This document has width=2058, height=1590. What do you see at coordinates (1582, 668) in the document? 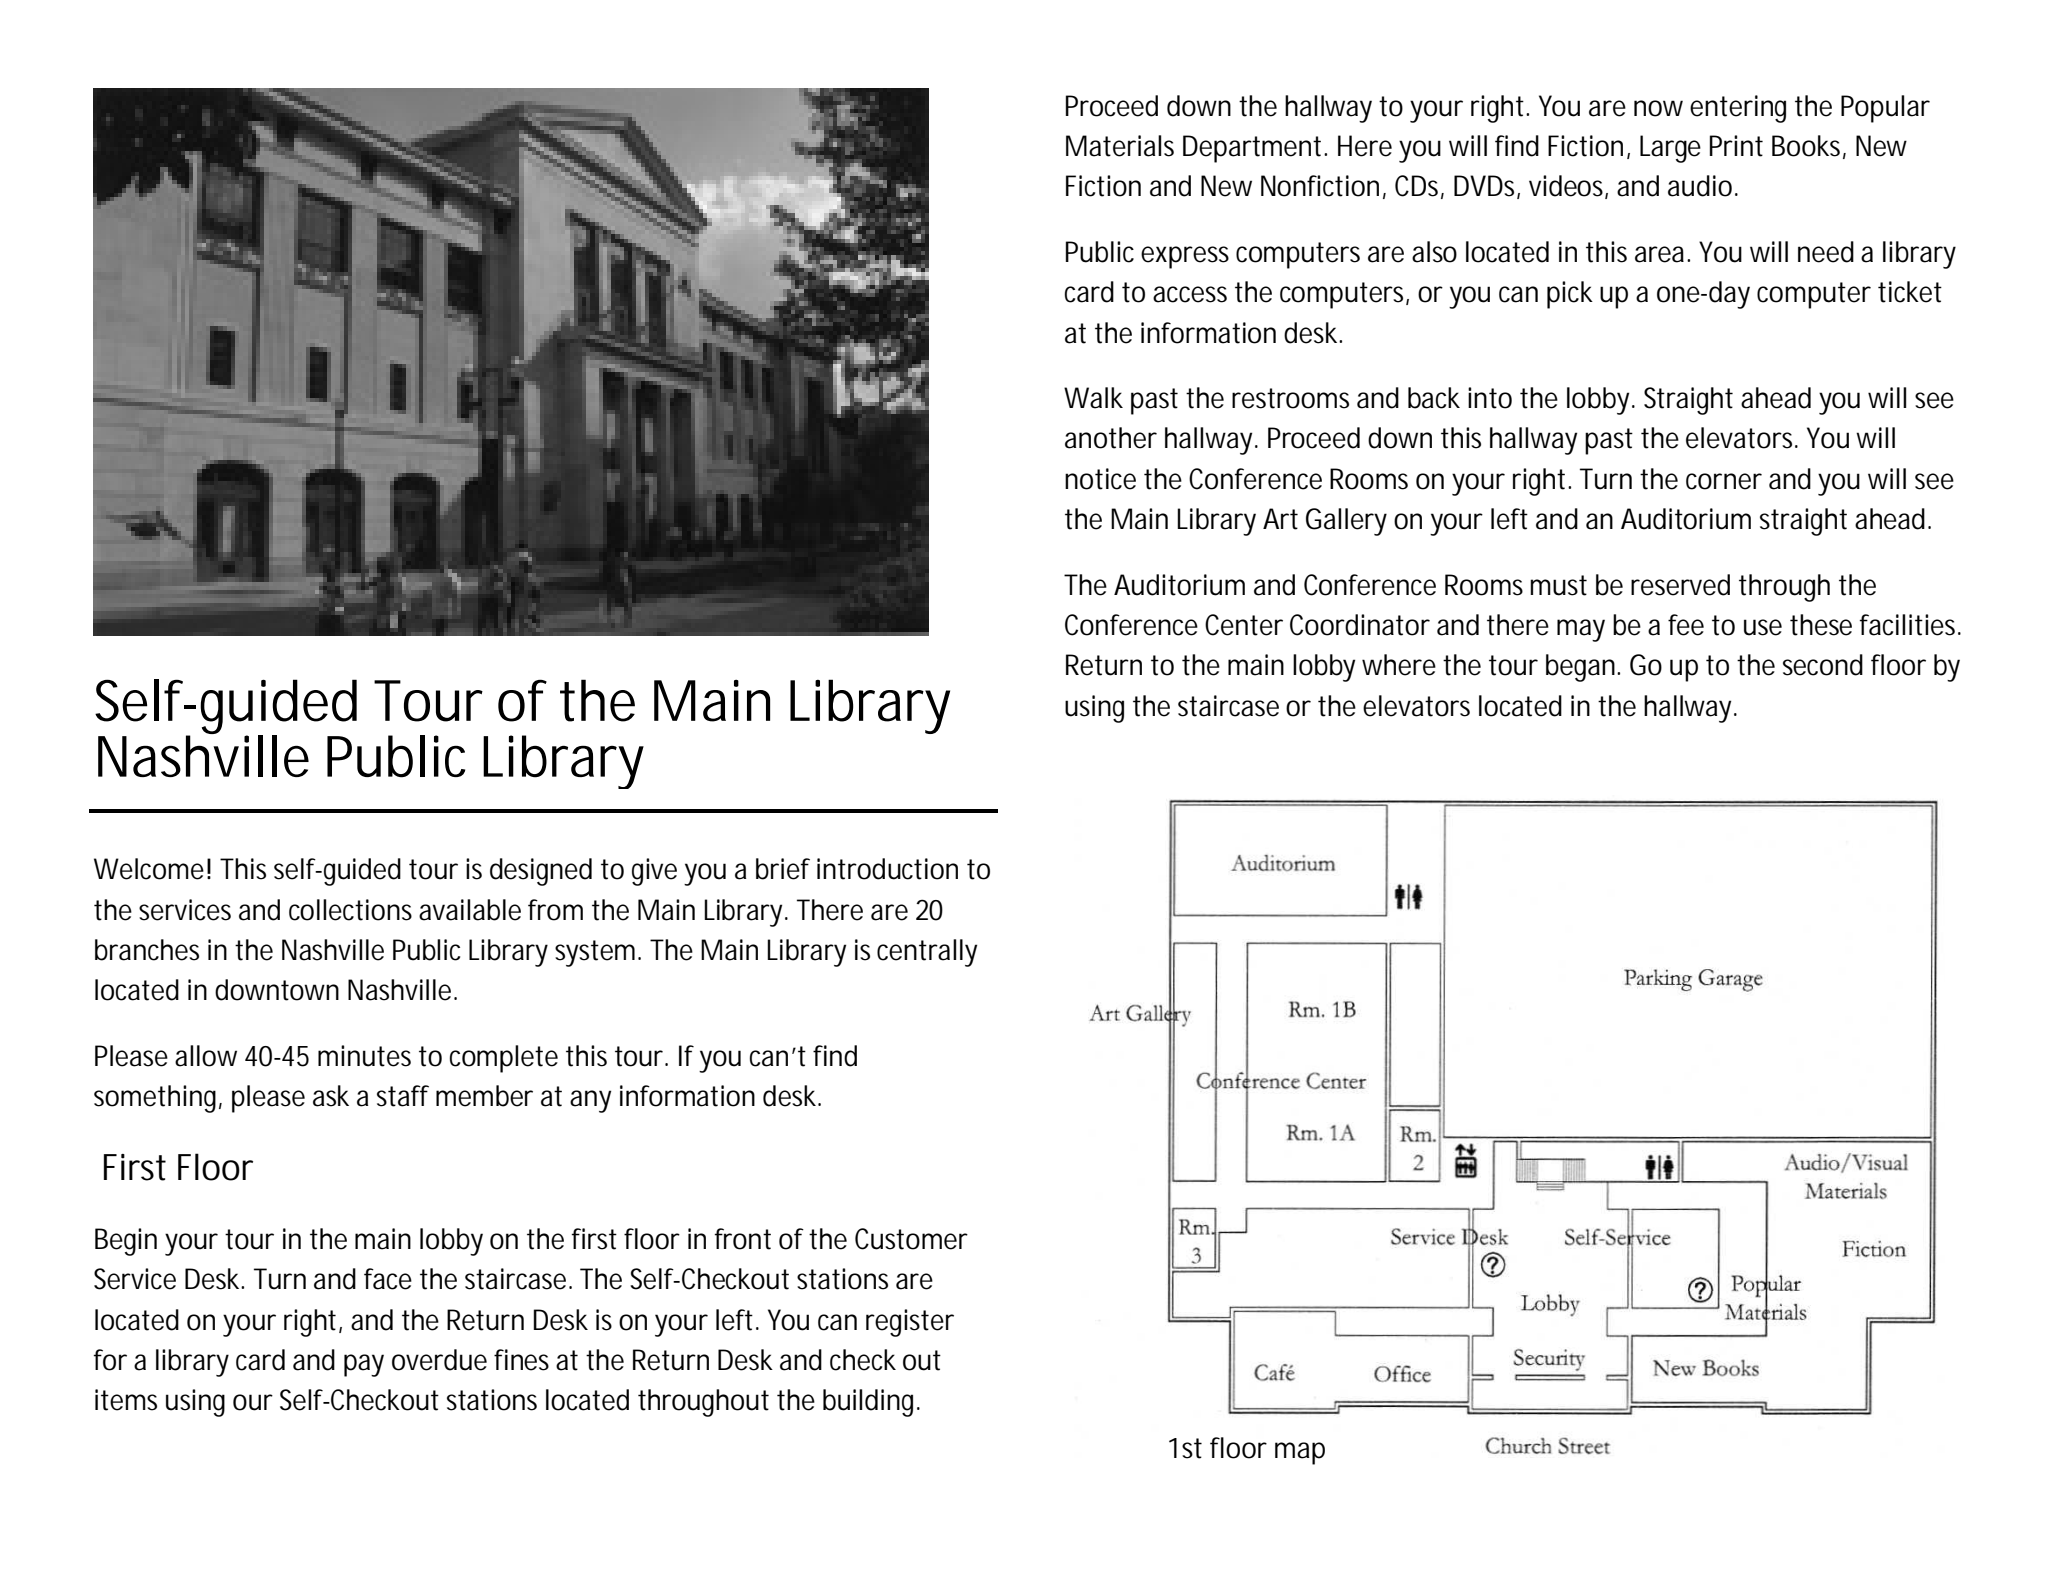
I see `began` at bounding box center [1582, 668].
